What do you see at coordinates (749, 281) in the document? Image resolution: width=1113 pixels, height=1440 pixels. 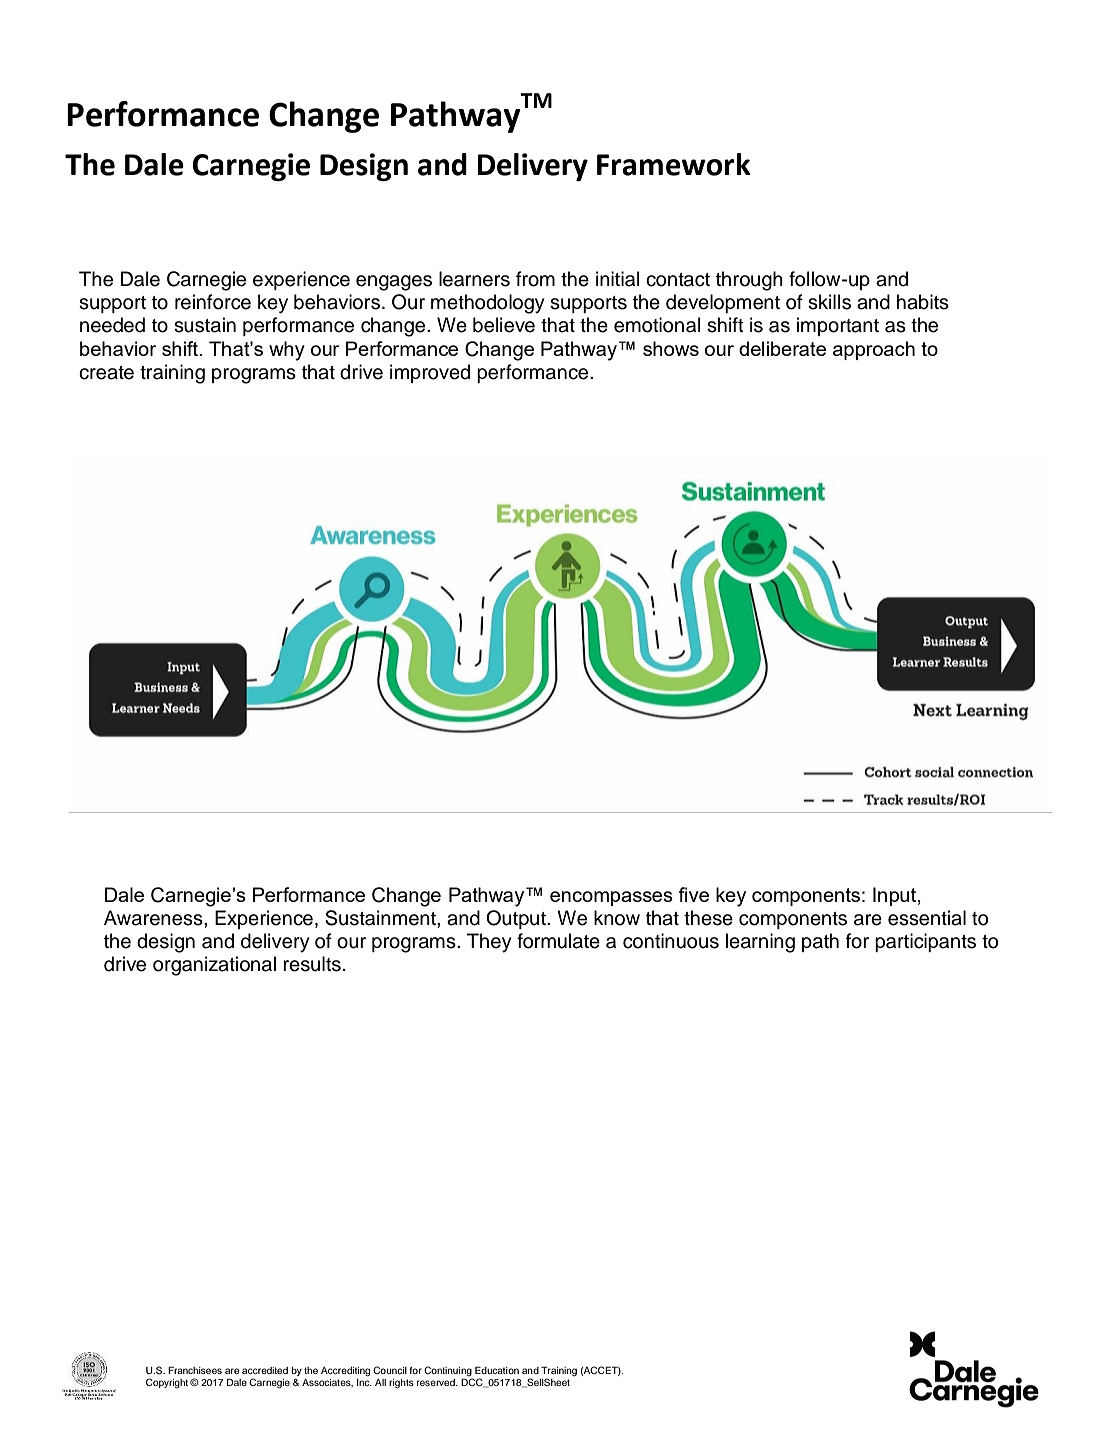 I see `through` at bounding box center [749, 281].
